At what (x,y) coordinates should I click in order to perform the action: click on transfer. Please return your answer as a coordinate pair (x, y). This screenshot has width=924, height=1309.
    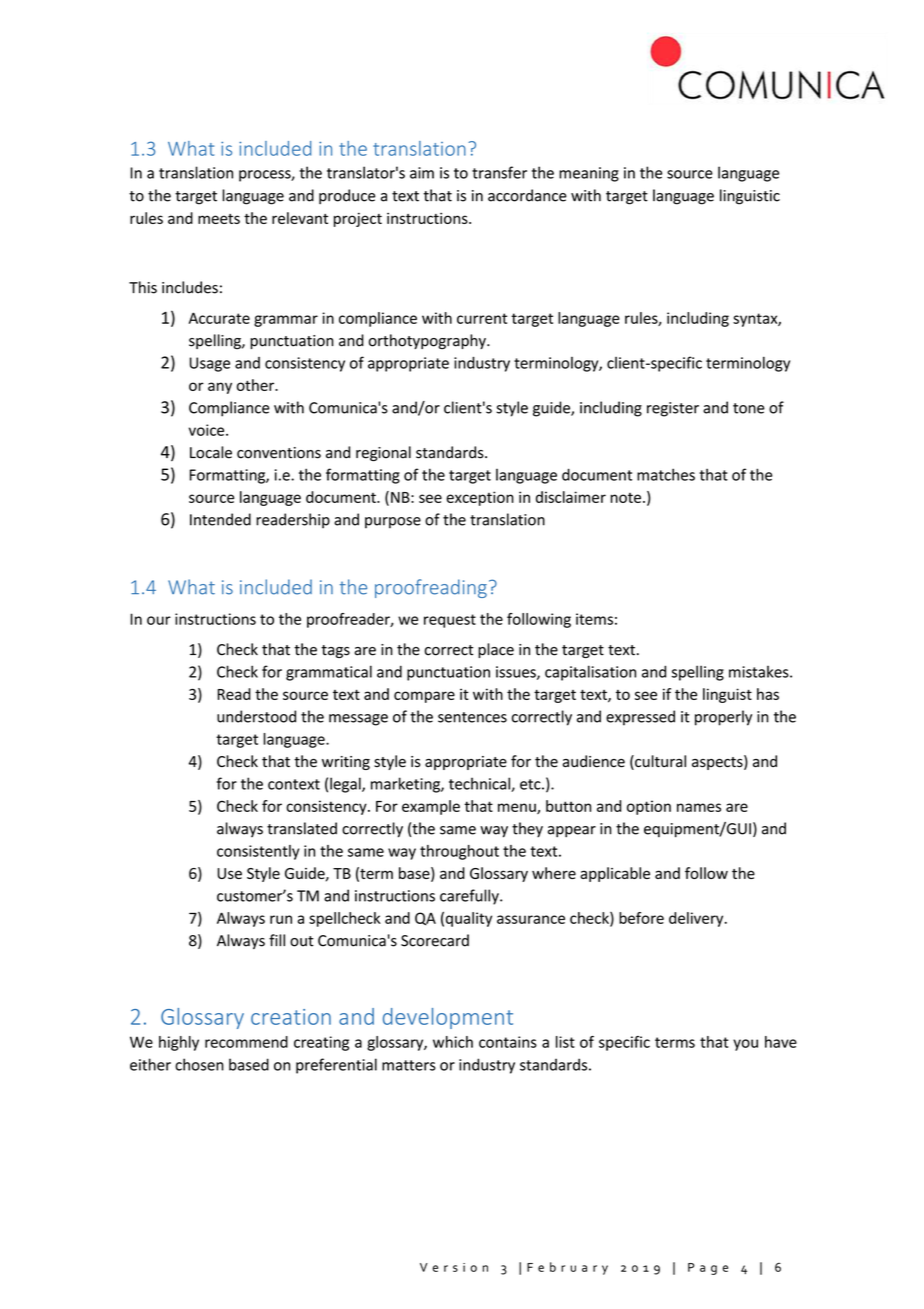
    Looking at the image, I should click on (499, 172).
